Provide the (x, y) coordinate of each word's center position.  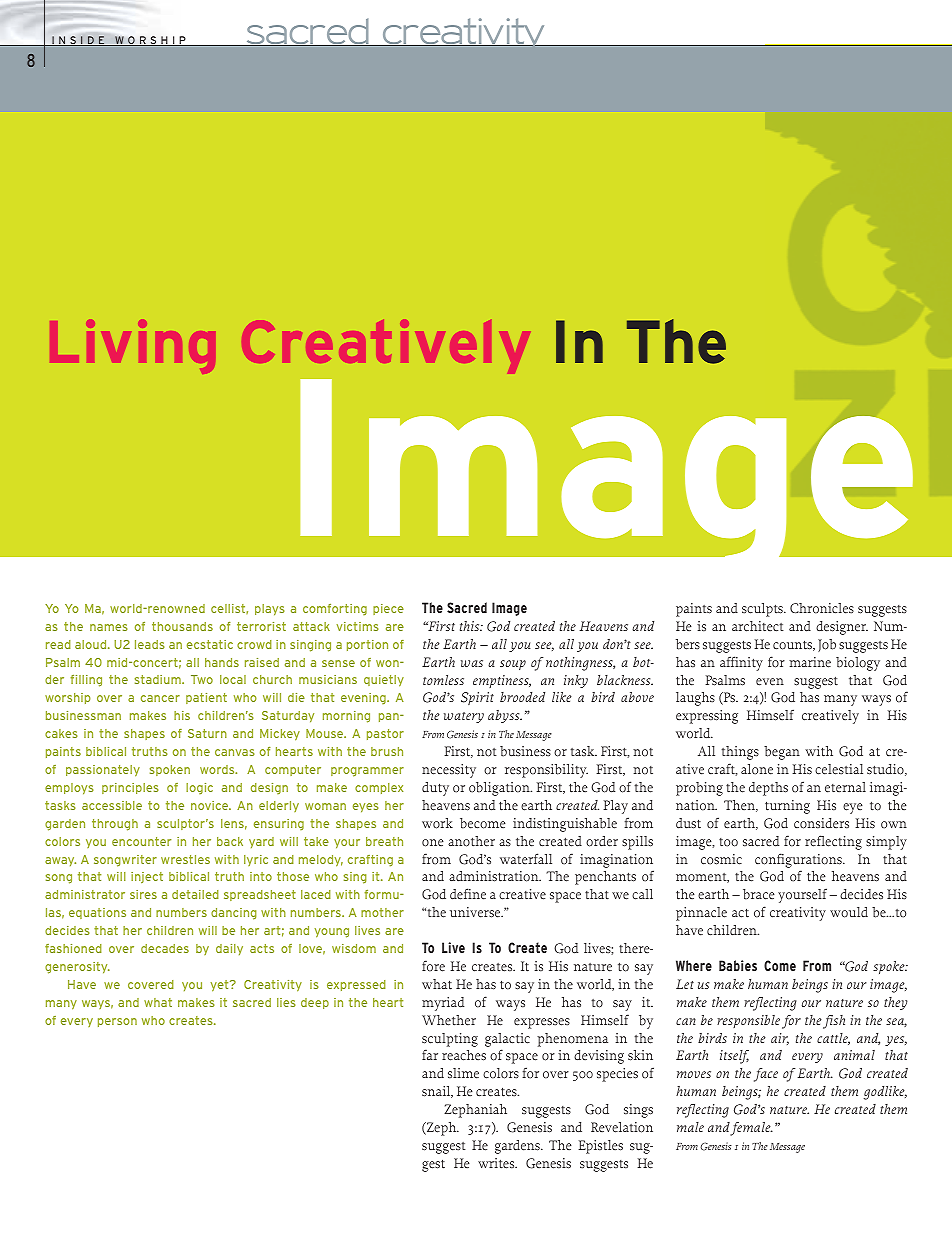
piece (388, 609)
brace (759, 894)
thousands (182, 626)
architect (758, 626)
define (468, 894)
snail (437, 1092)
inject (147, 877)
